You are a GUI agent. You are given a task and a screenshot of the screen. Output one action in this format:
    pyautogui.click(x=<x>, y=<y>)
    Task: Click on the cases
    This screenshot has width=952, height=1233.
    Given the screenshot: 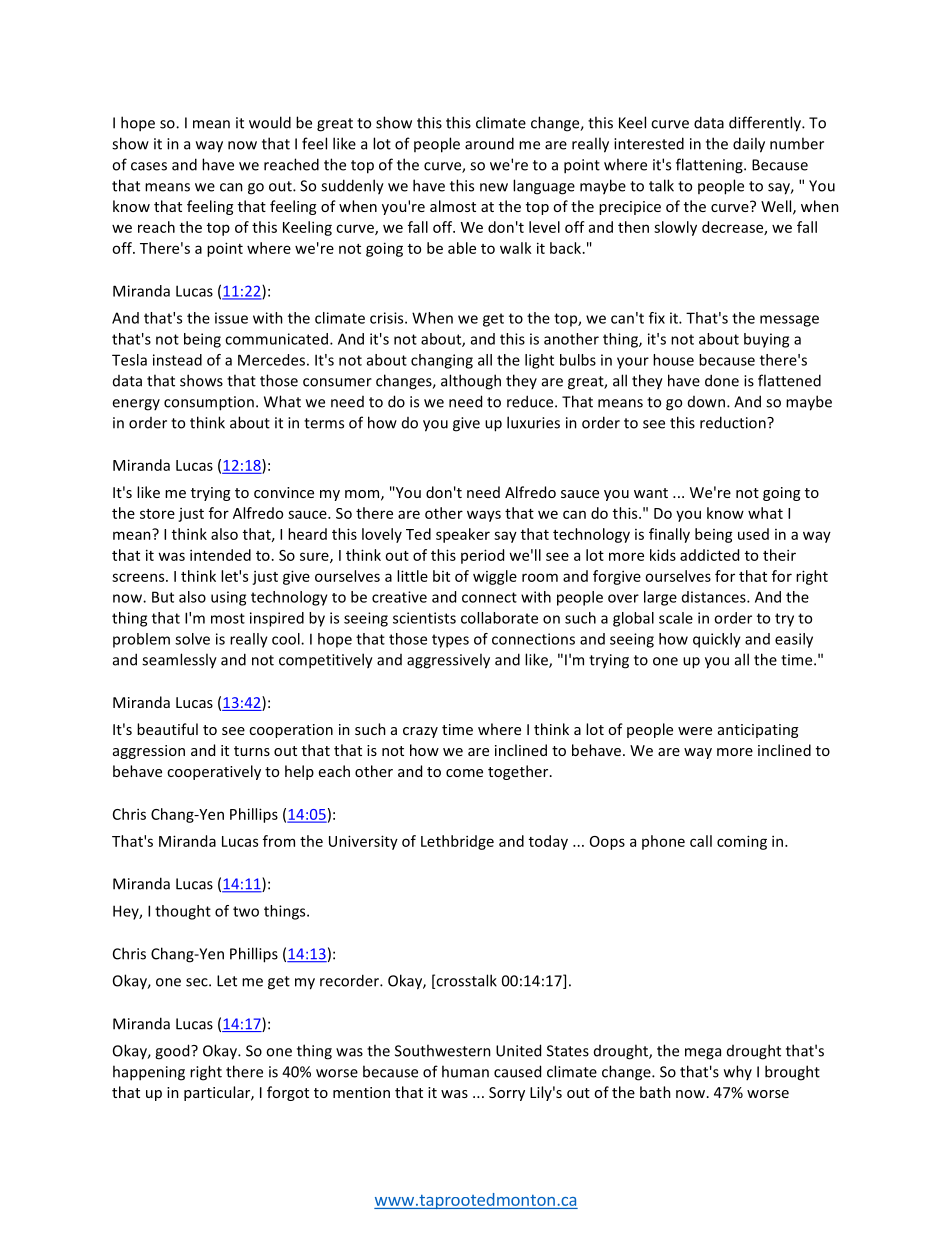 What is the action you would take?
    pyautogui.click(x=149, y=166)
